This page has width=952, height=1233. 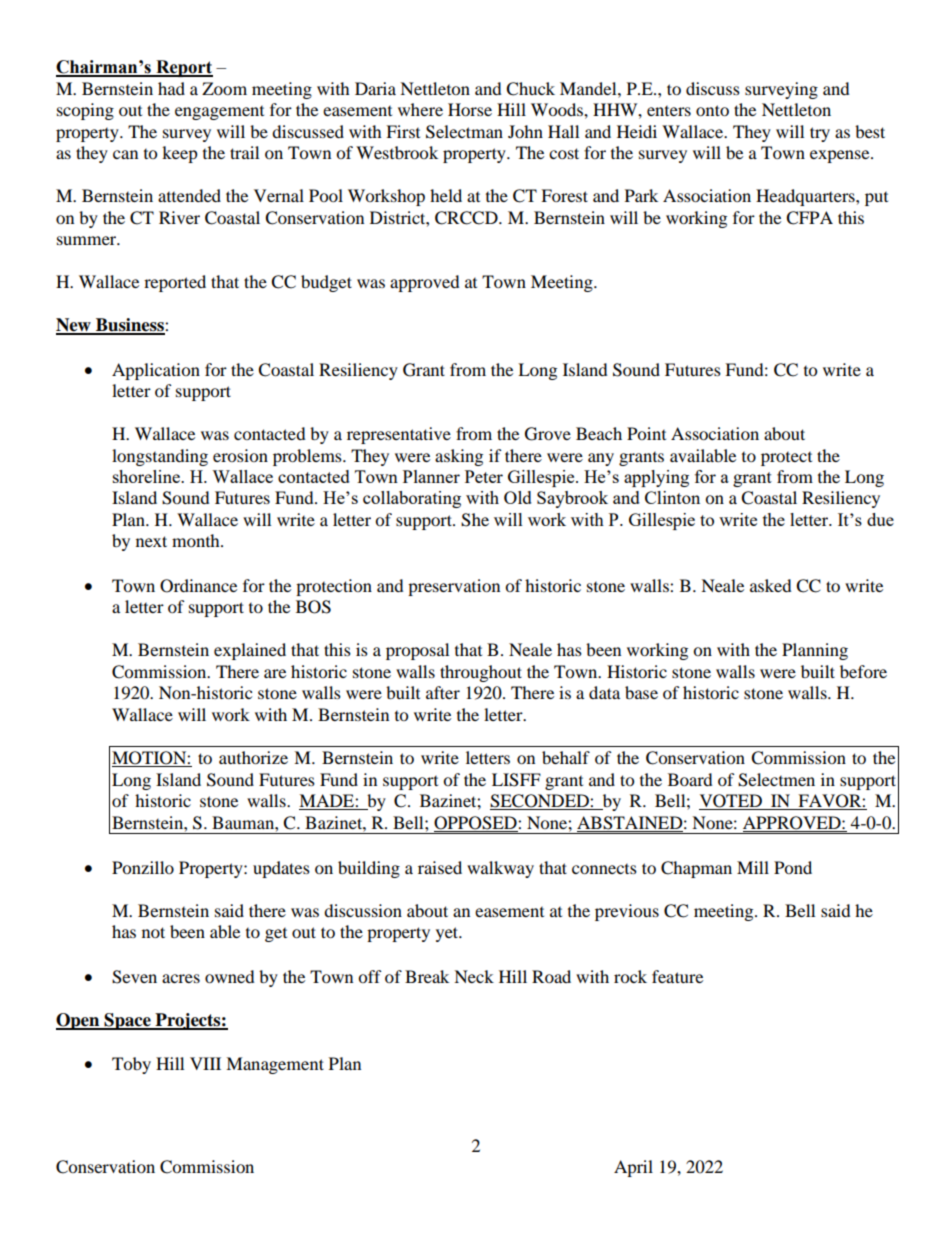 I want to click on asked, so click(x=771, y=585).
